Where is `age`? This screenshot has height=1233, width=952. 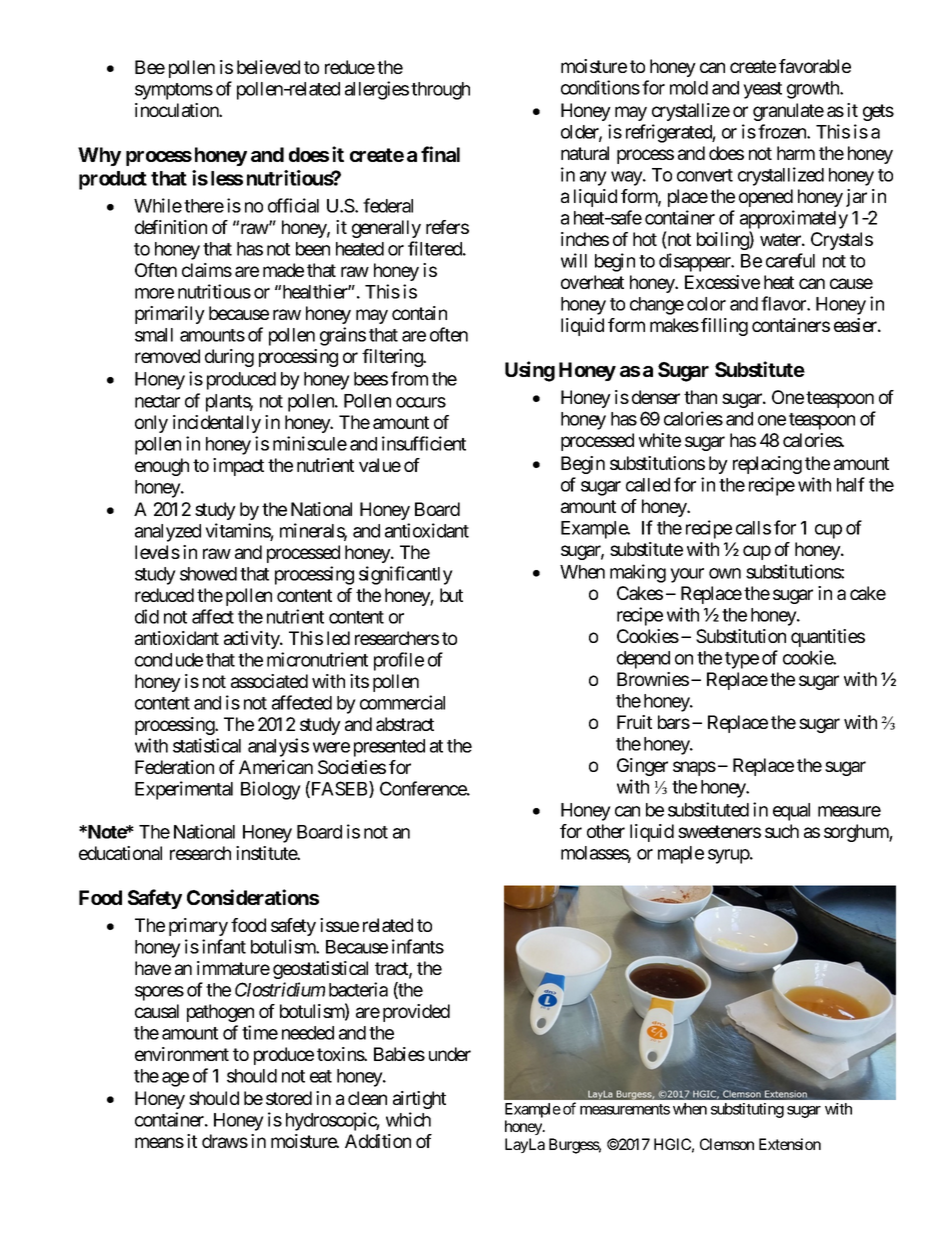 age is located at coordinates (175, 1079).
